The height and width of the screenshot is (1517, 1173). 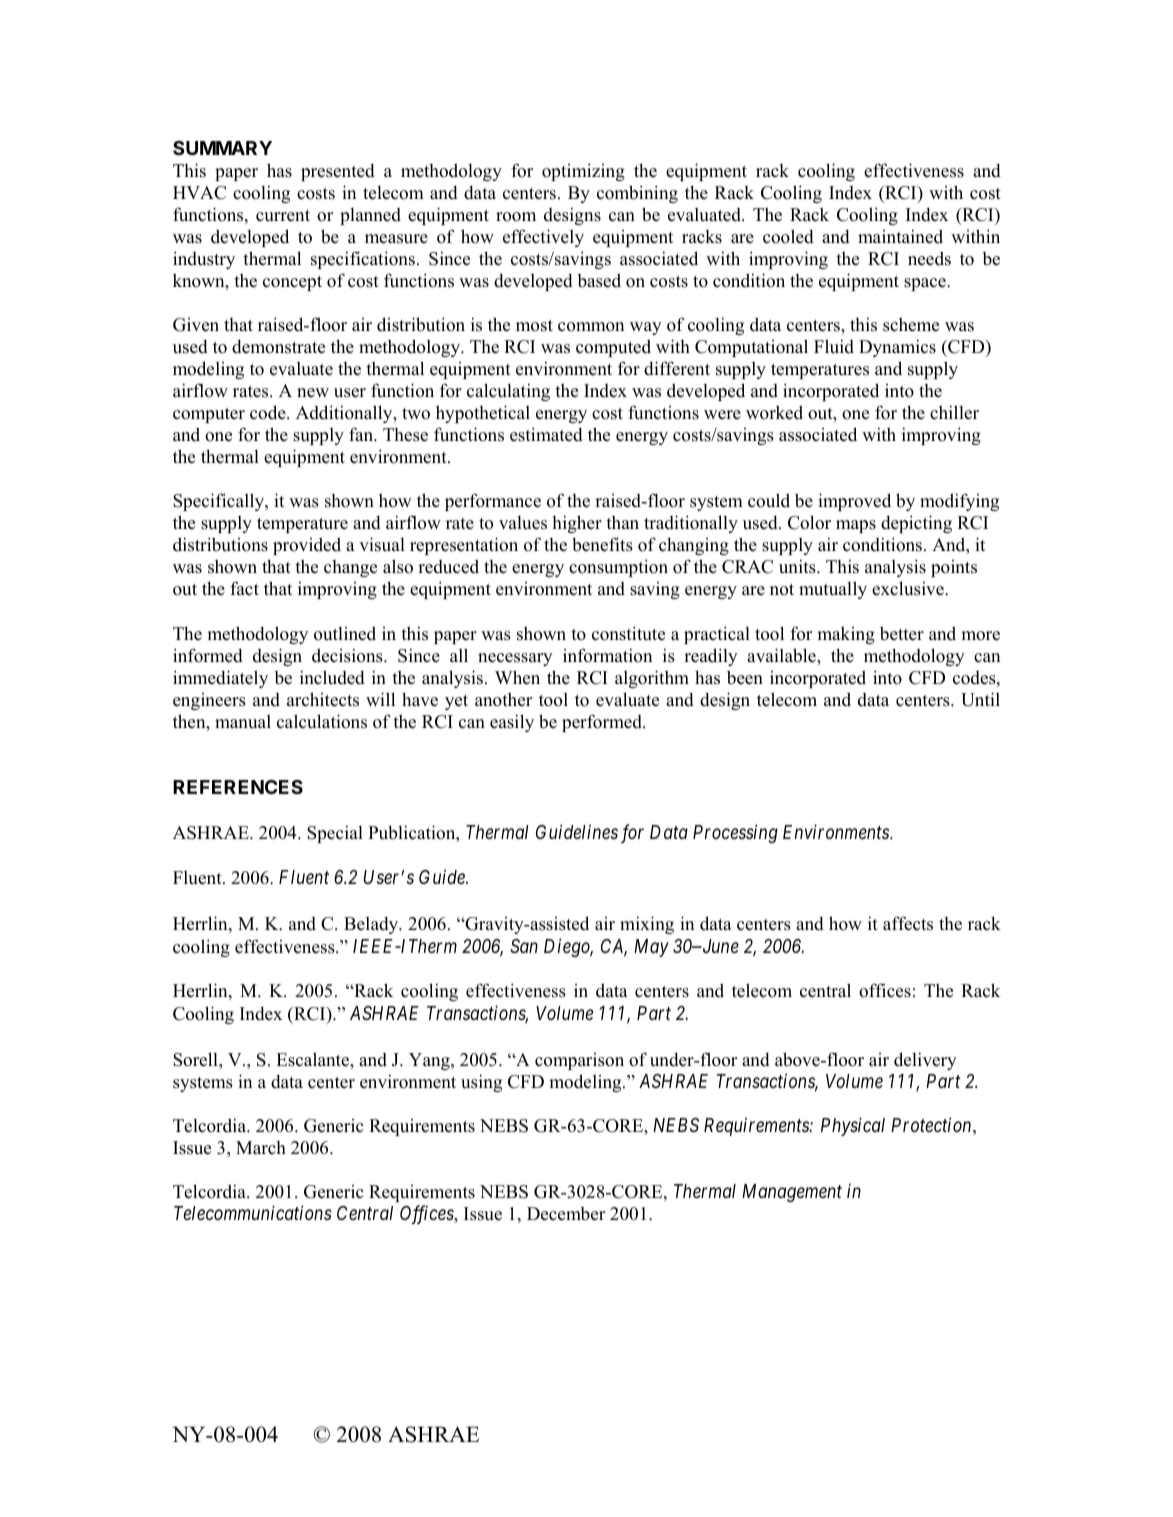 I want to click on provided, so click(x=307, y=546).
